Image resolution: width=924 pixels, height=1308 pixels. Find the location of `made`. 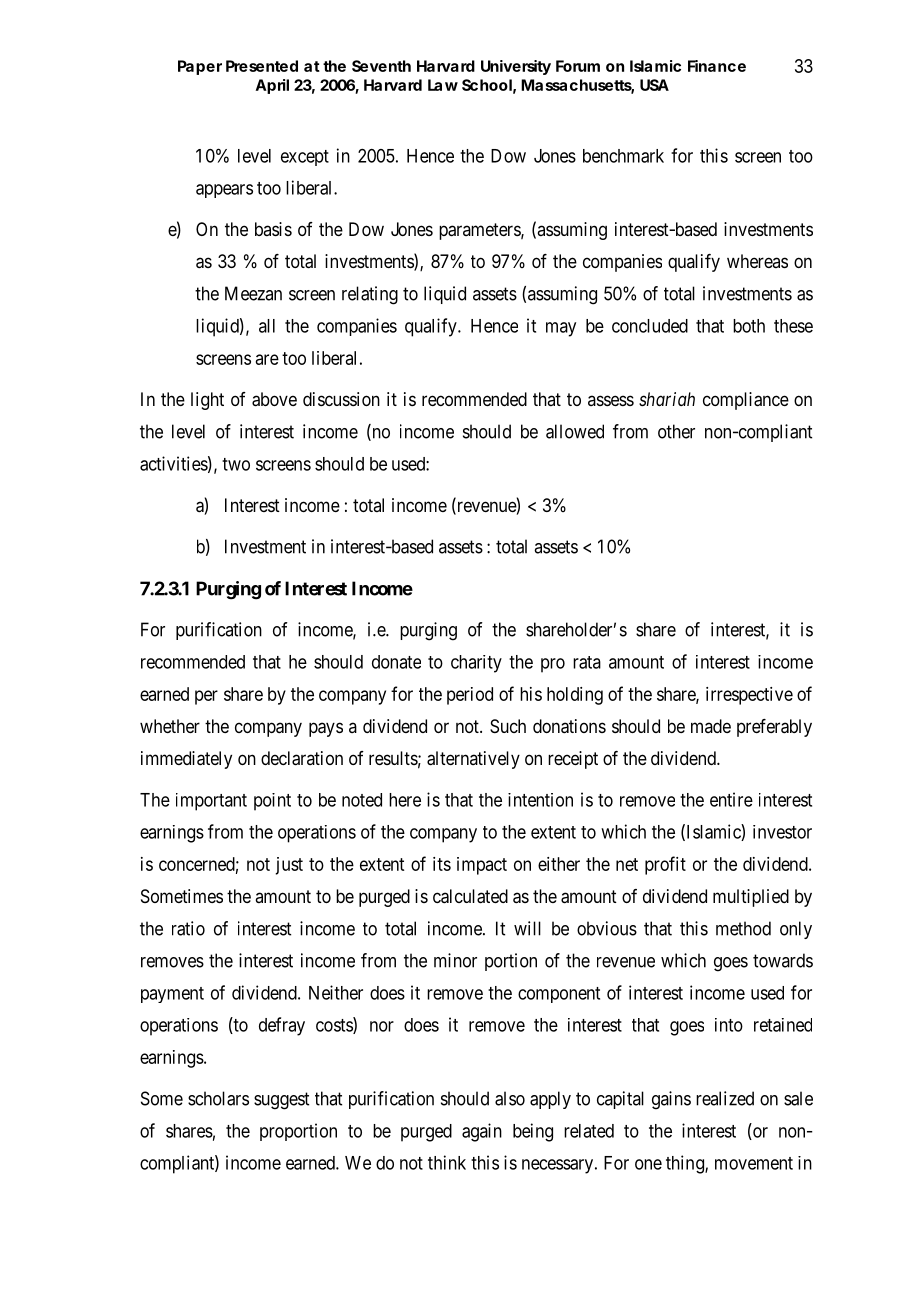

made is located at coordinates (711, 726).
